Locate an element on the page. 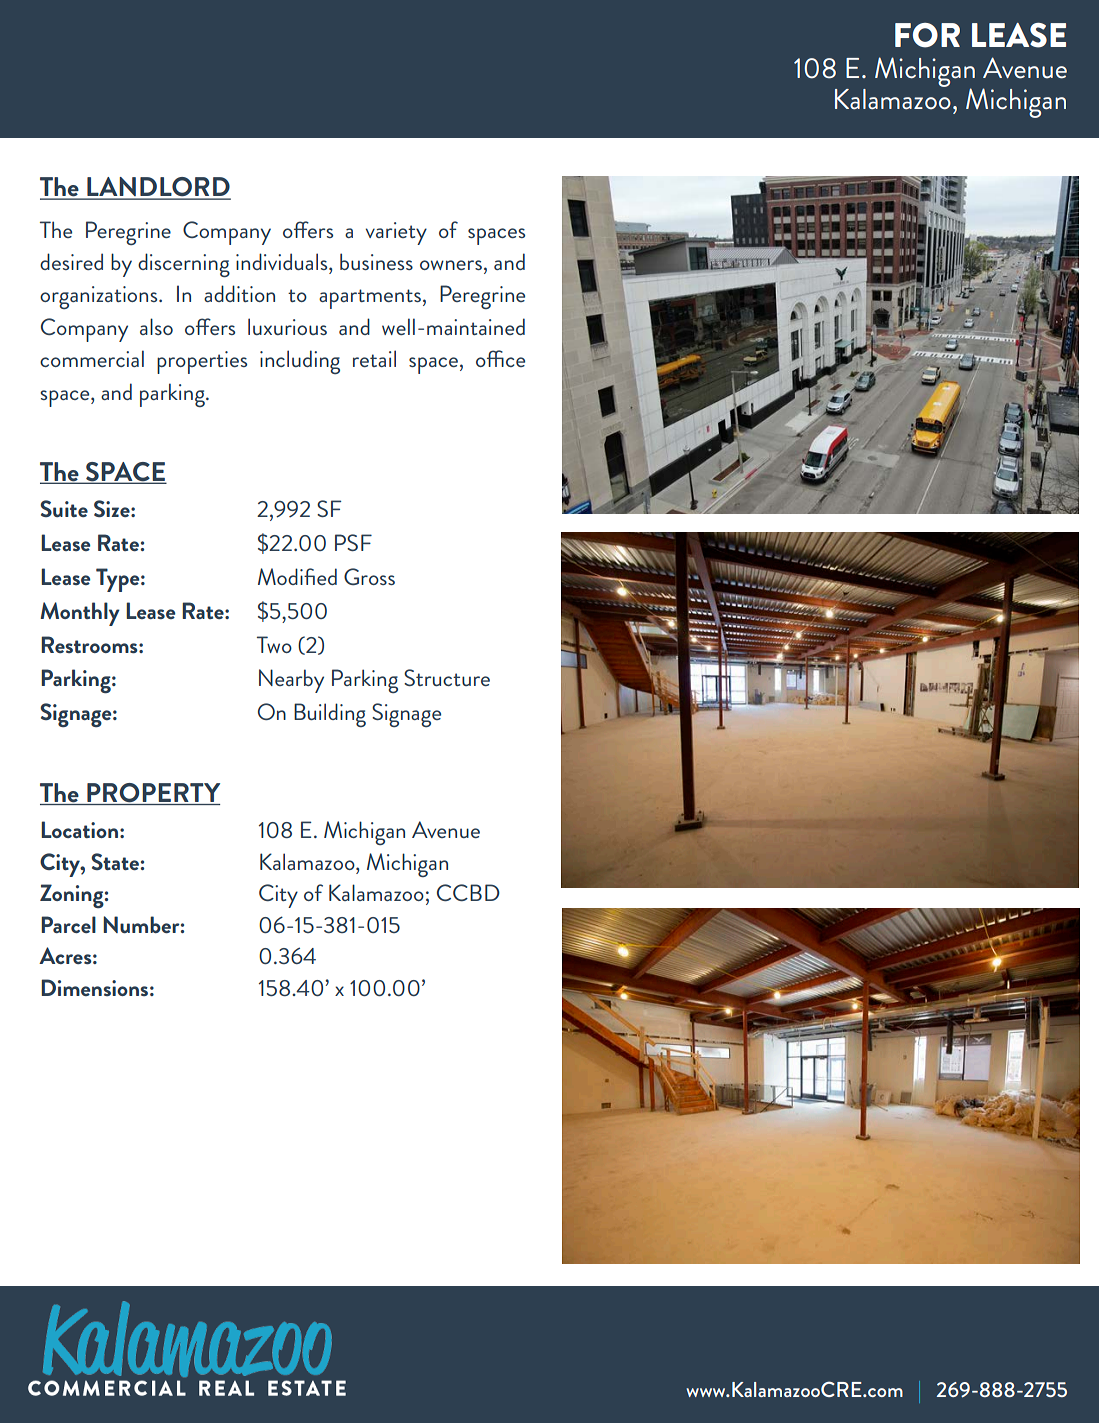 The width and height of the document is (1099, 1423). individuals is located at coordinates (283, 261).
